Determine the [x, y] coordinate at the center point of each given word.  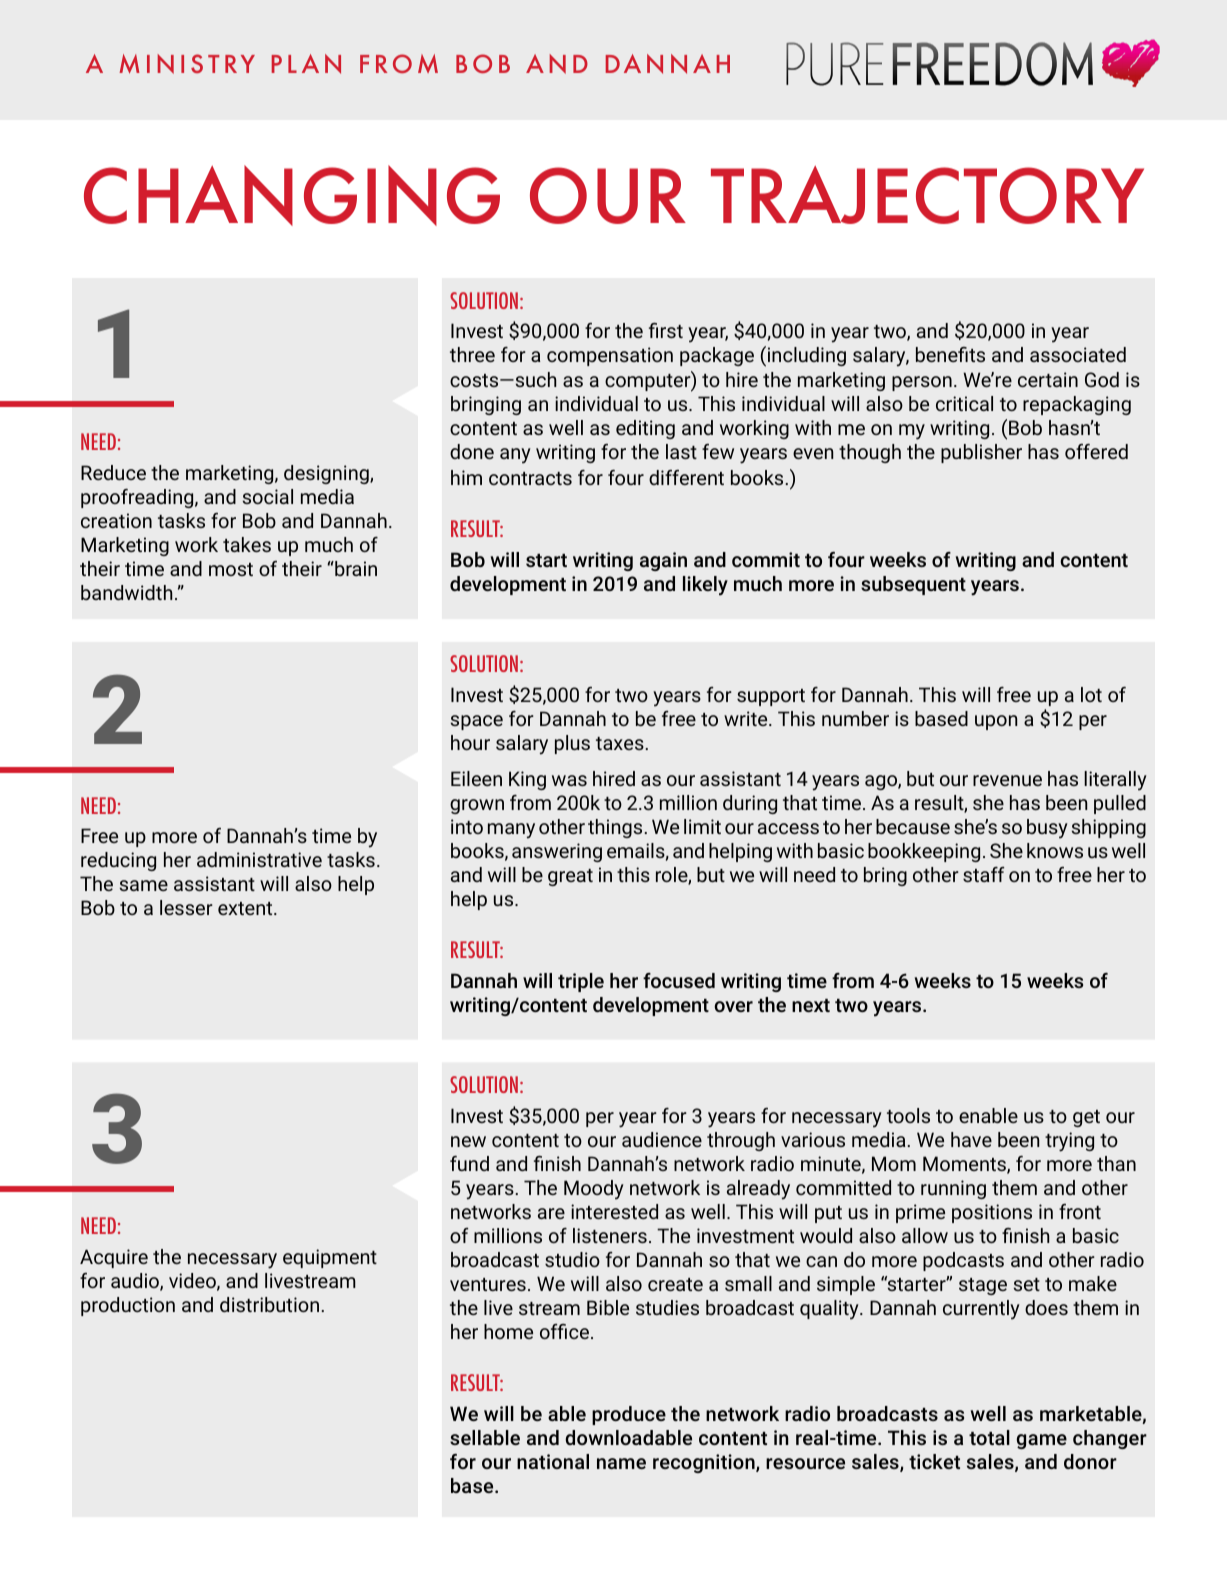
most [231, 569]
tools [908, 1115]
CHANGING [292, 195]
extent [246, 908]
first [666, 330]
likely [705, 586]
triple [581, 982]
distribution [269, 1304]
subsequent [913, 585]
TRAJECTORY [927, 195]
